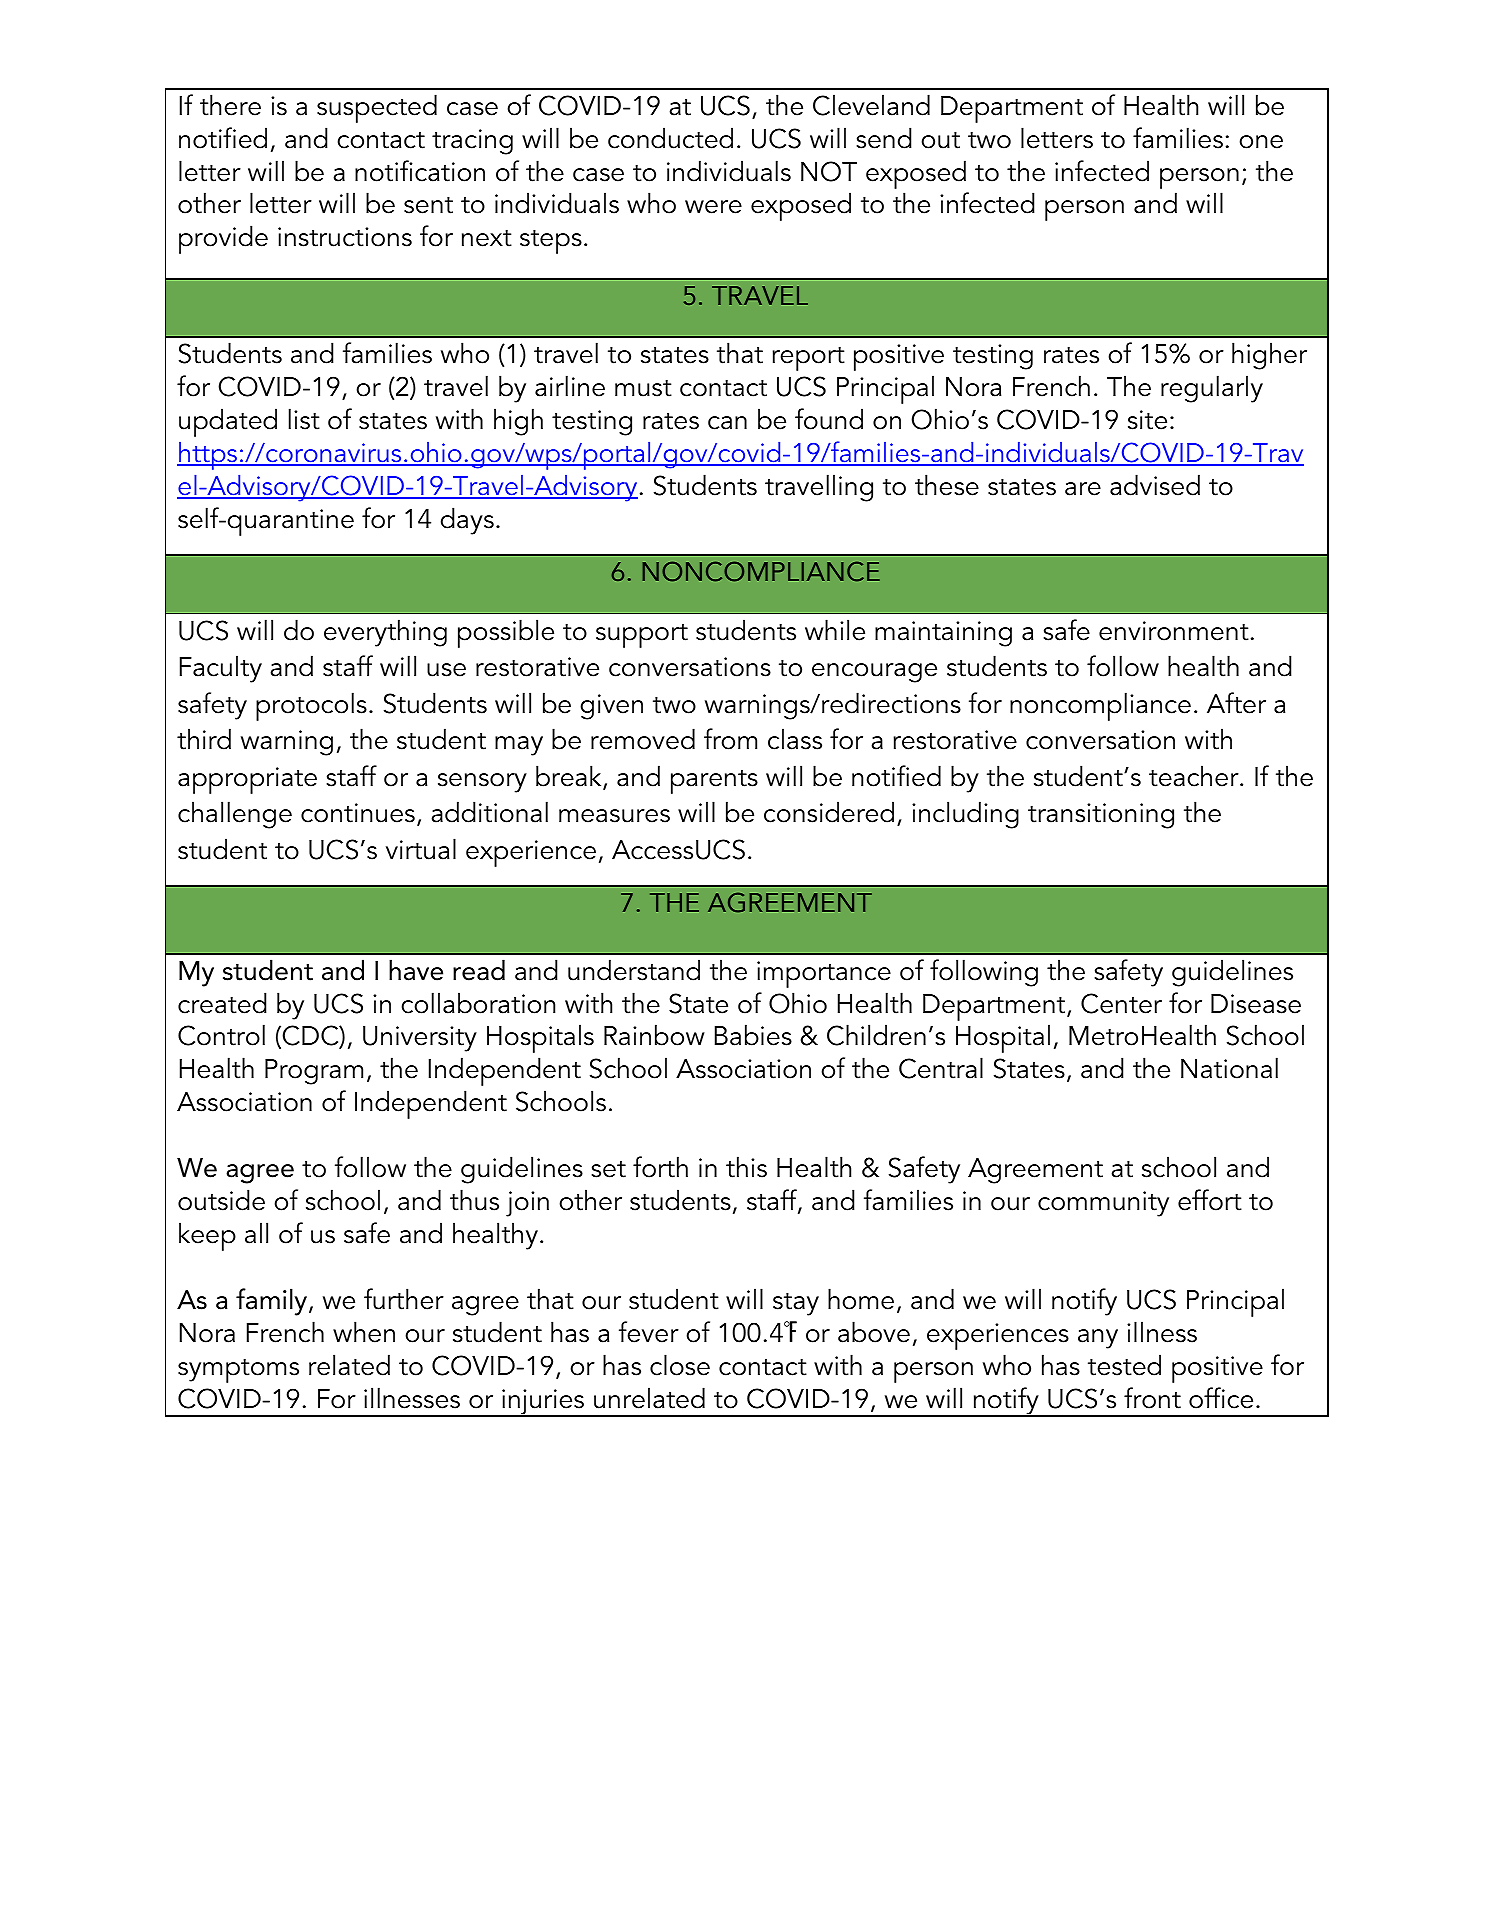  What do you see at coordinates (377, 108) in the screenshot?
I see `suspected` at bounding box center [377, 108].
